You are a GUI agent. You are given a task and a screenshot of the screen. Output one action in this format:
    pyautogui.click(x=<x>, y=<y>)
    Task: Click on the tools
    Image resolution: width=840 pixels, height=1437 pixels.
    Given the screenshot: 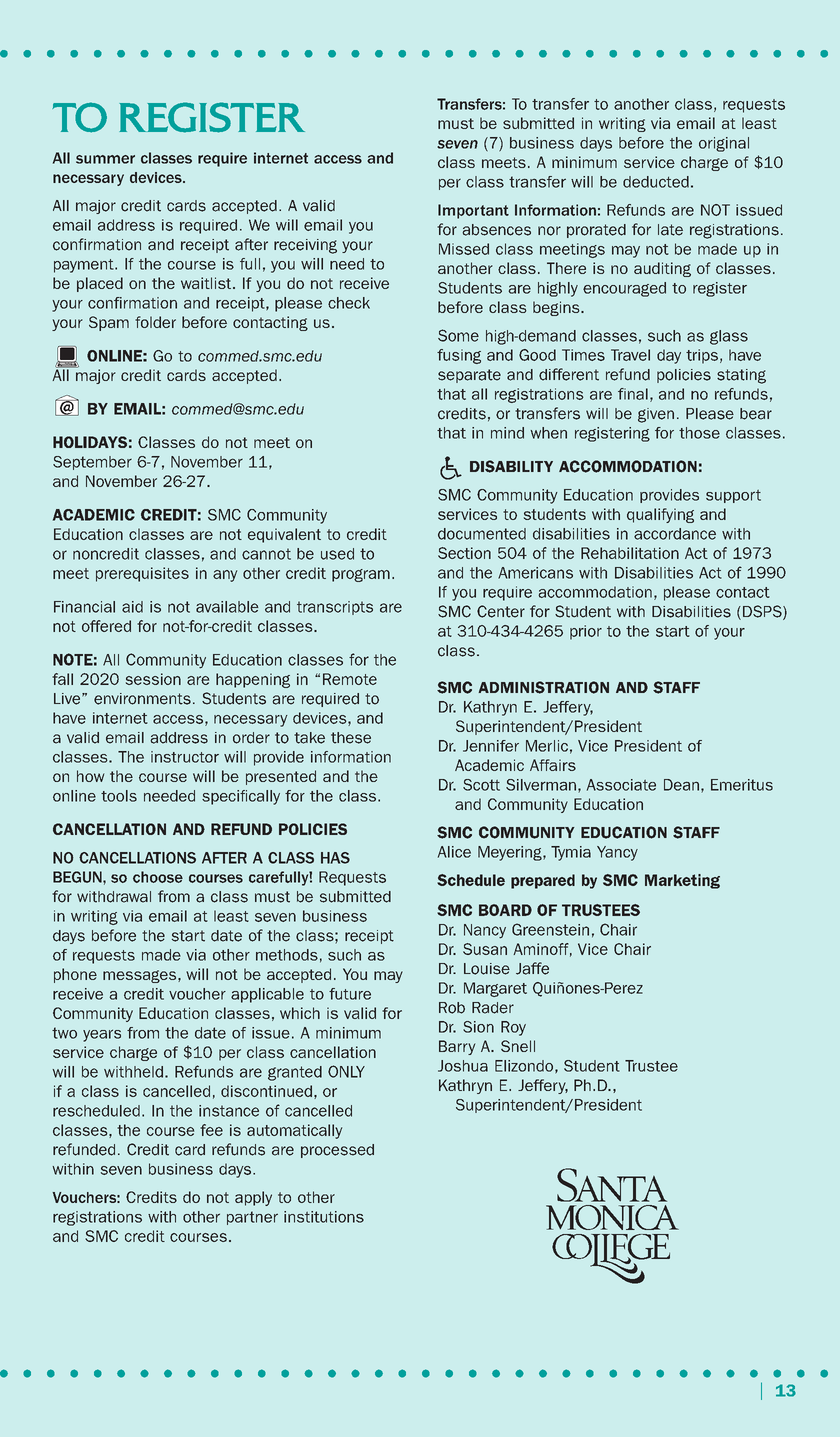 What is the action you would take?
    pyautogui.click(x=119, y=796)
